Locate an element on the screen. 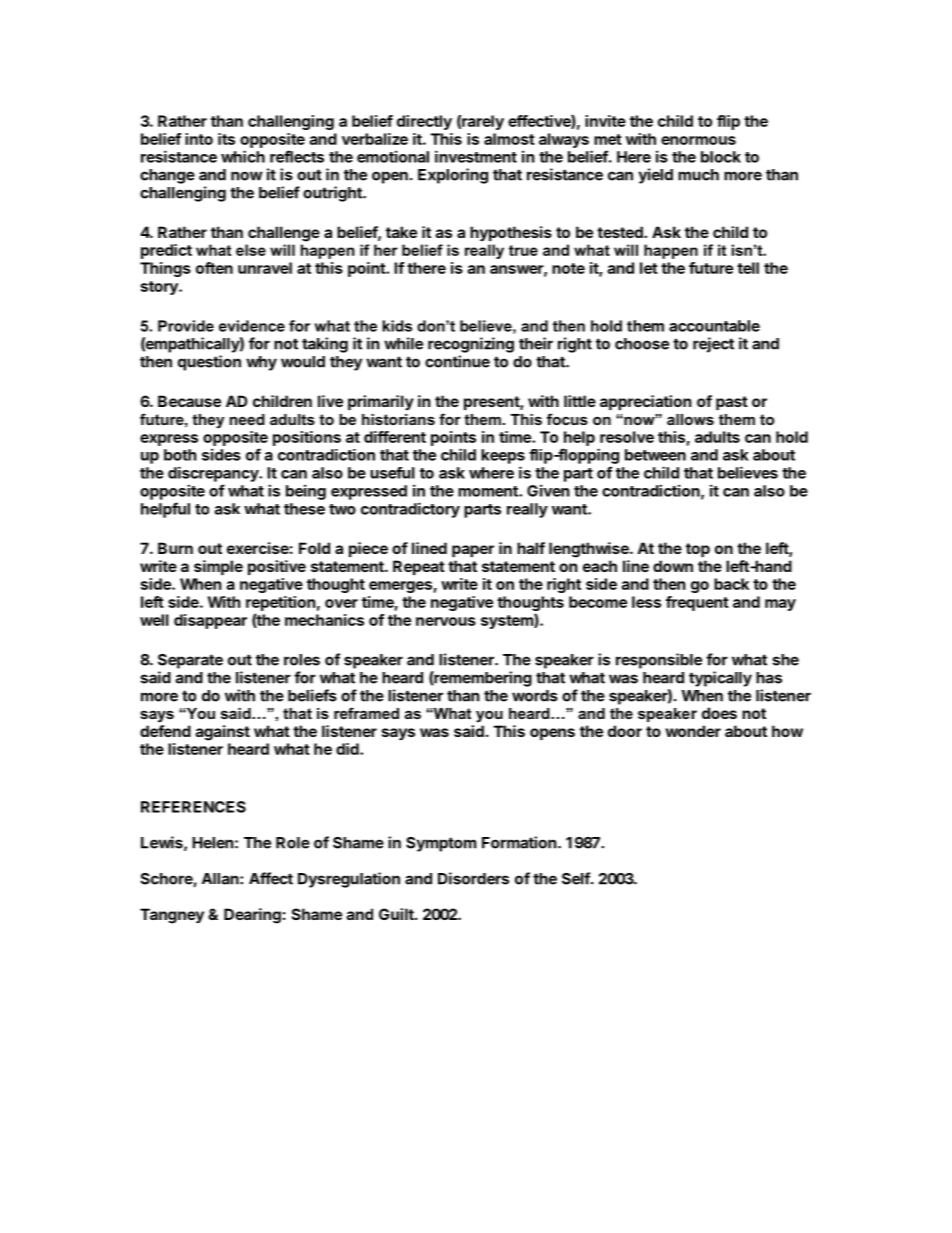  investment is located at coordinates (476, 156).
